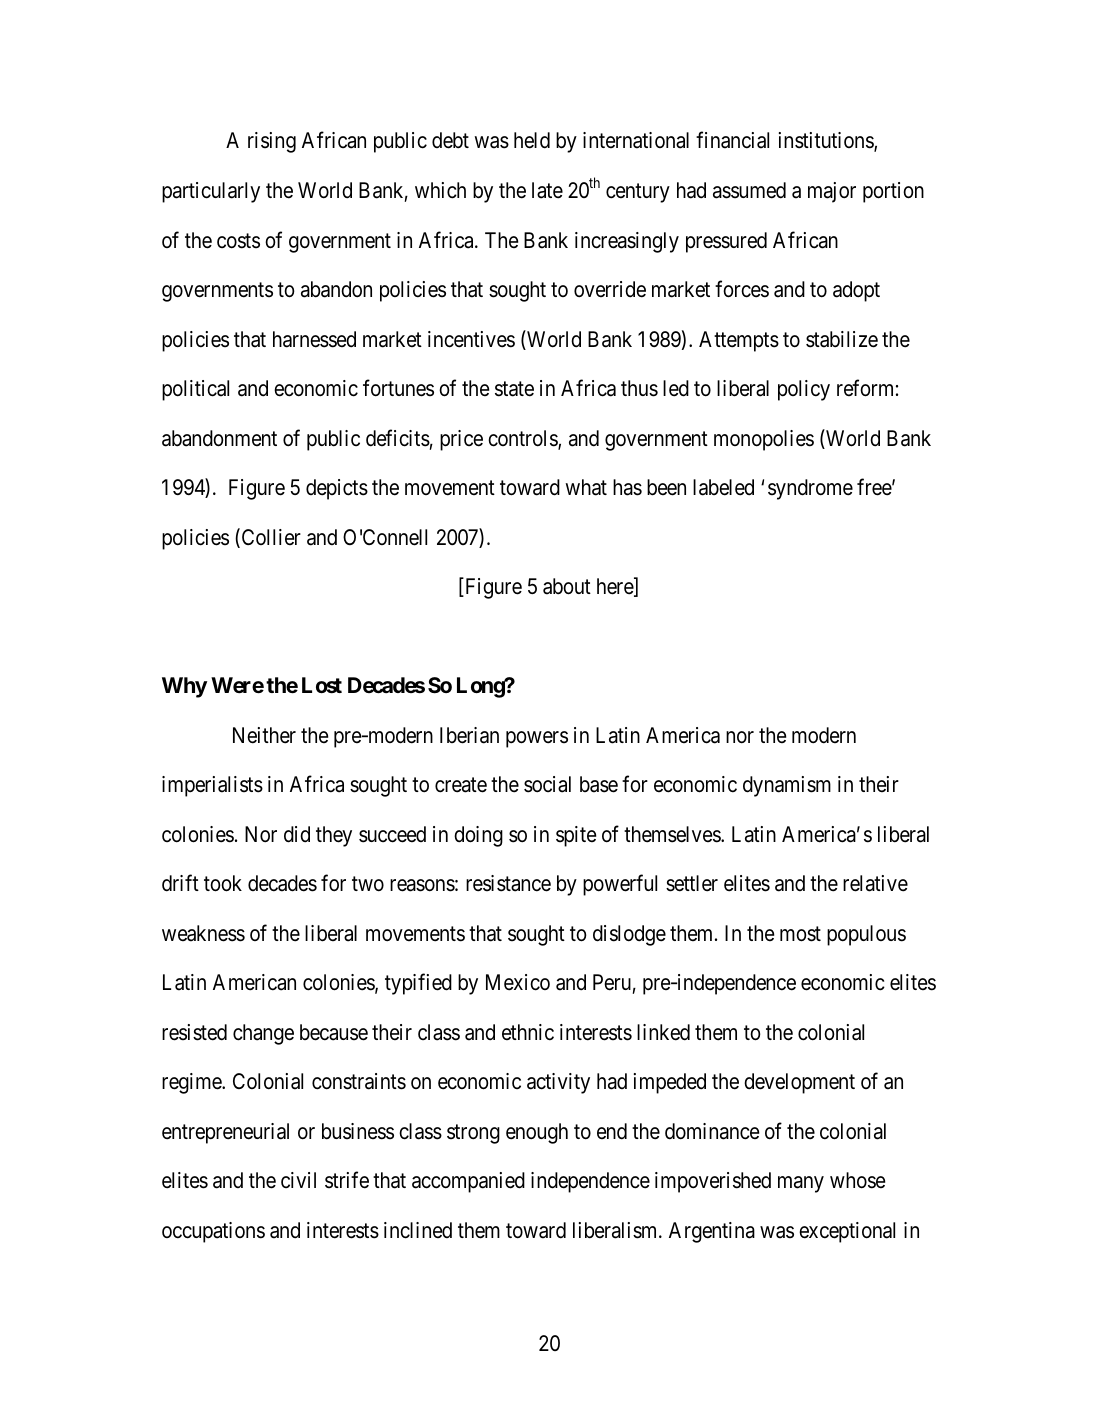  What do you see at coordinates (547, 190) in the screenshot?
I see `late` at bounding box center [547, 190].
